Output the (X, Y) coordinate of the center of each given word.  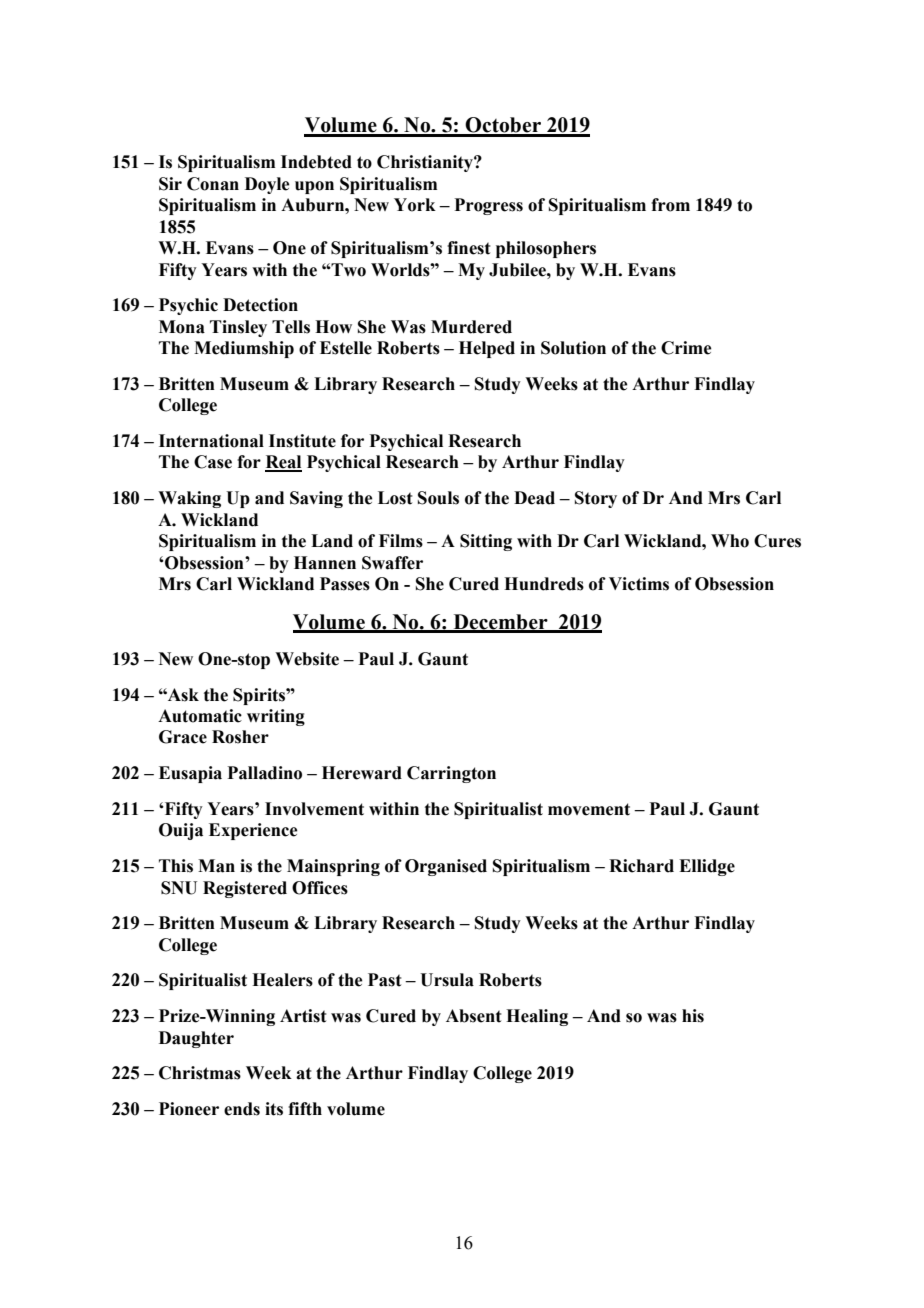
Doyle (267, 185)
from (670, 205)
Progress (488, 206)
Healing (537, 1017)
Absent (474, 1016)
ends (242, 1109)
